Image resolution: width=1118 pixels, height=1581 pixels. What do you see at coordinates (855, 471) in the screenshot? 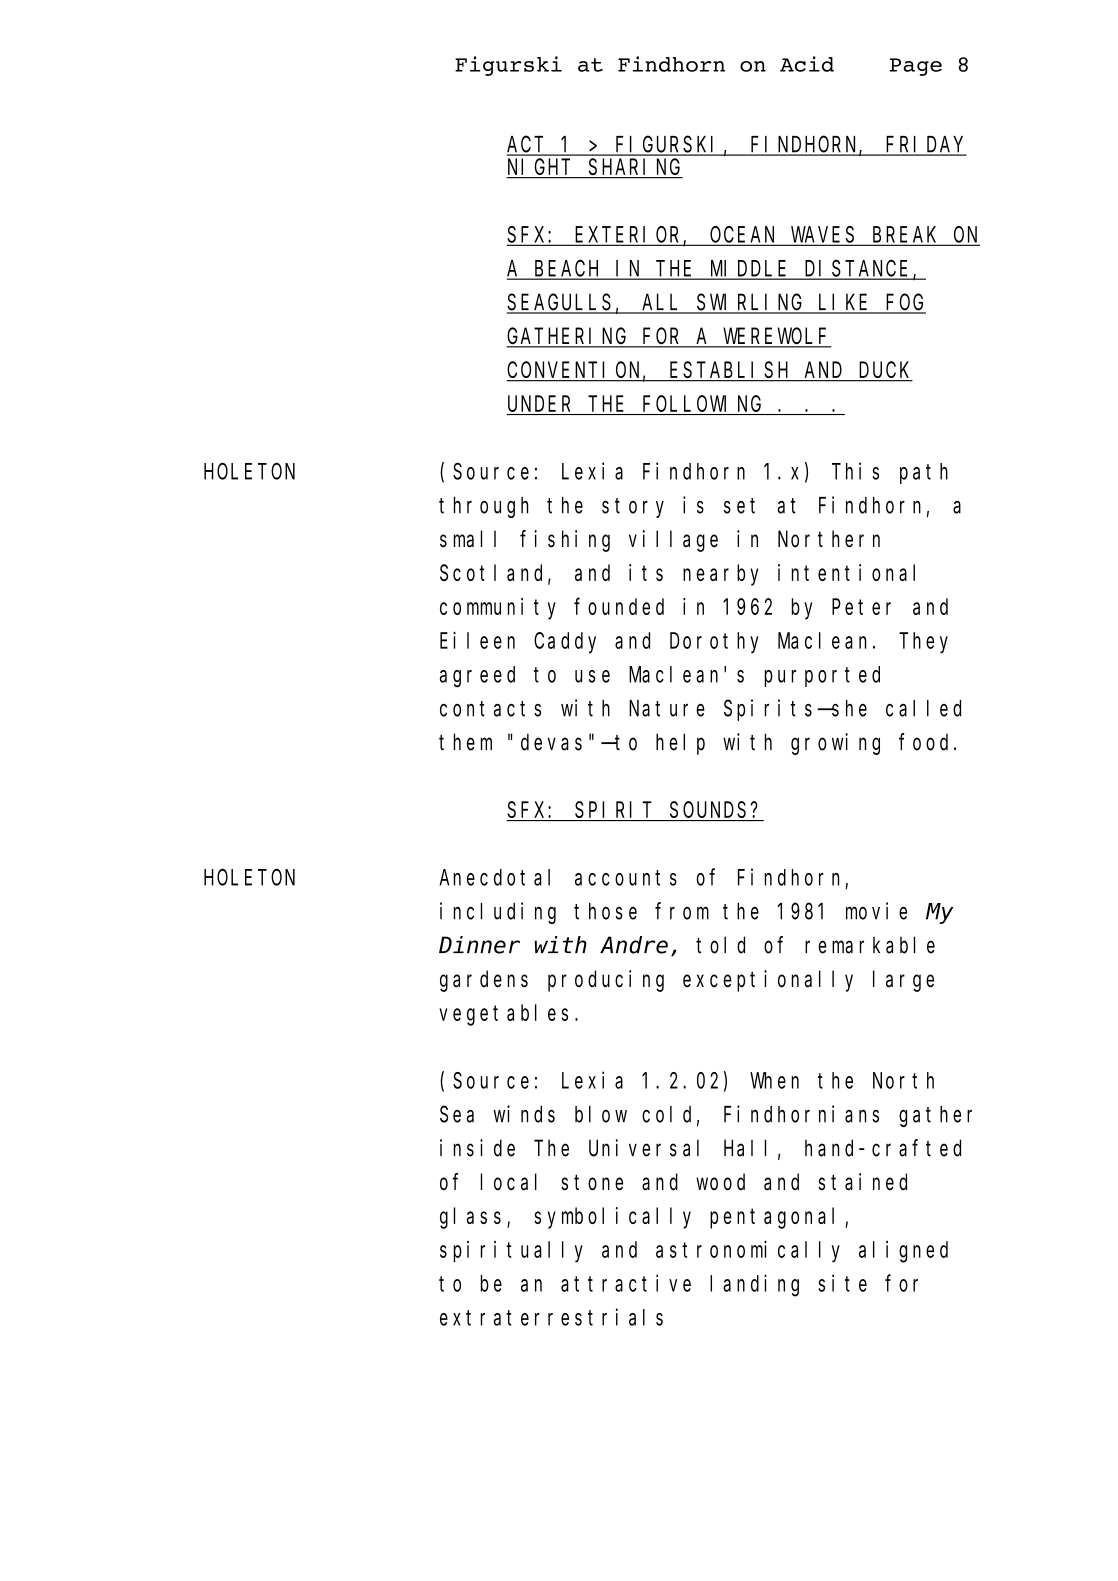
I see `This` at bounding box center [855, 471].
